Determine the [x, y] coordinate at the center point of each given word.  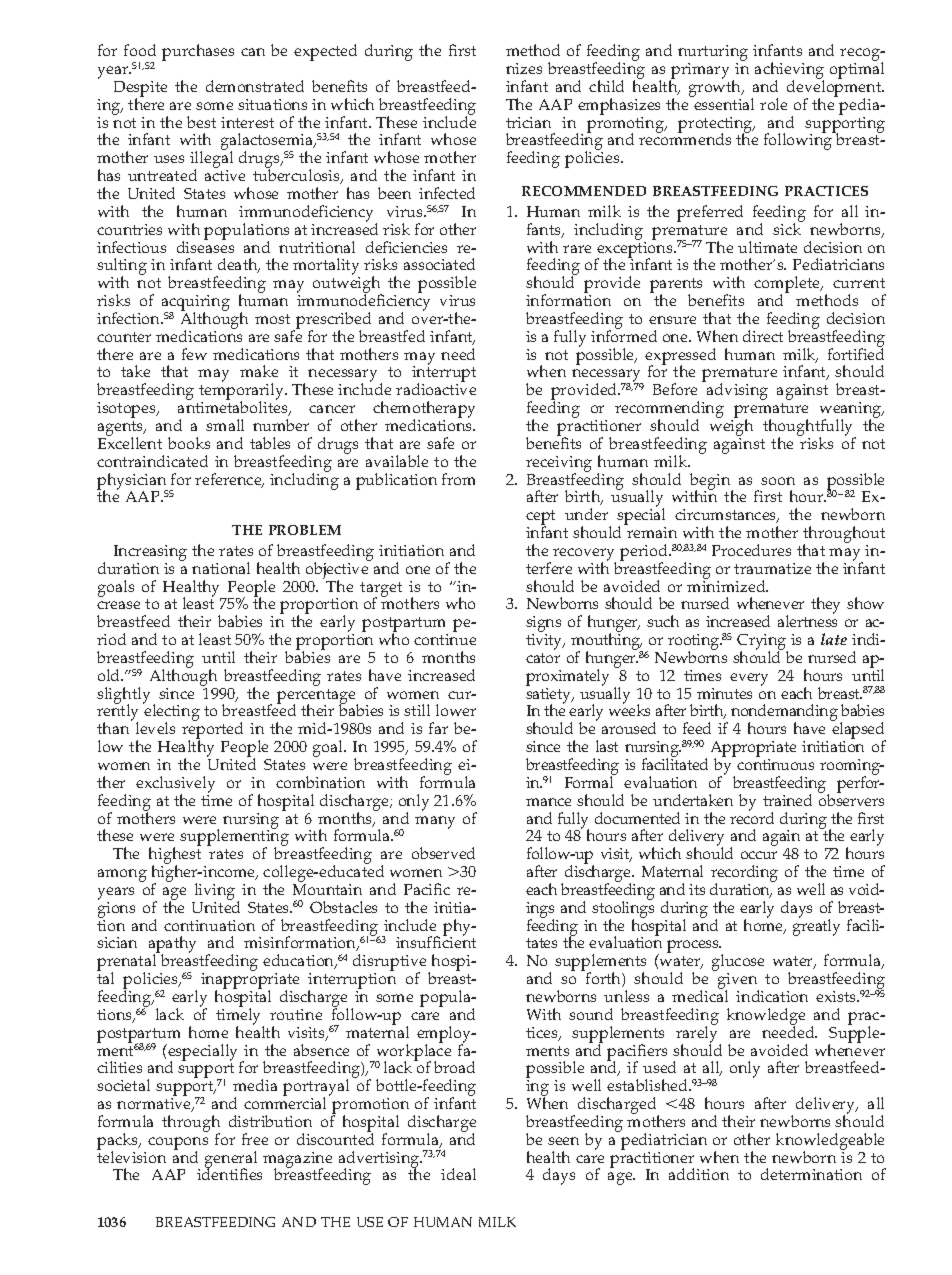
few [194, 354]
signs [543, 625]
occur [759, 855]
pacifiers [637, 1053]
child [606, 86]
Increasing [150, 553]
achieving [789, 72]
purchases [198, 52]
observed [443, 853]
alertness [807, 621]
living [215, 891]
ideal [458, 1174]
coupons [178, 1144]
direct [763, 336]
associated [439, 264]
